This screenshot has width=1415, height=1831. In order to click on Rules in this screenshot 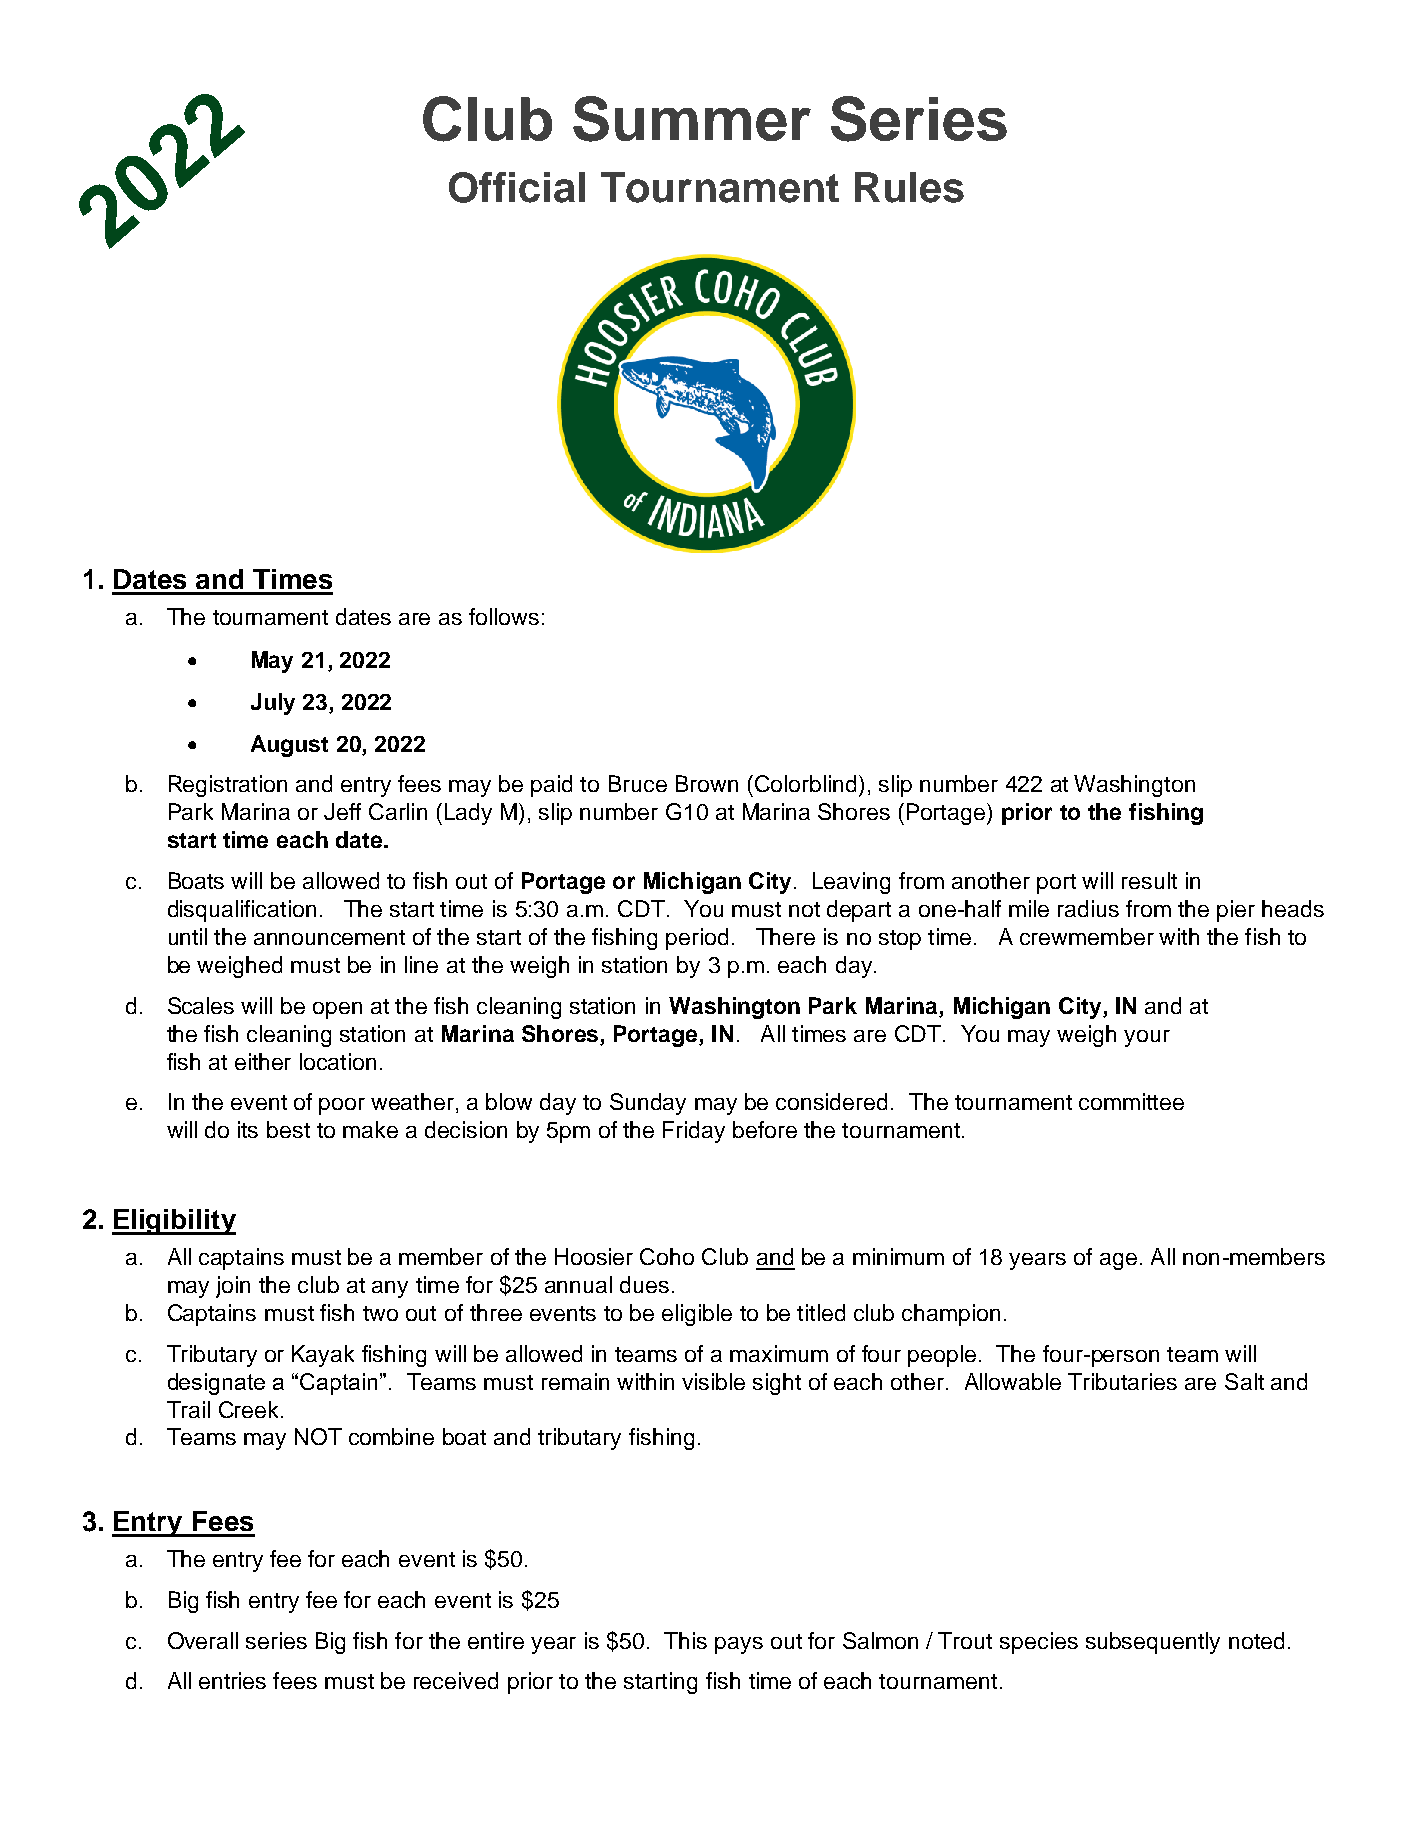, I will do `click(909, 187)`.
